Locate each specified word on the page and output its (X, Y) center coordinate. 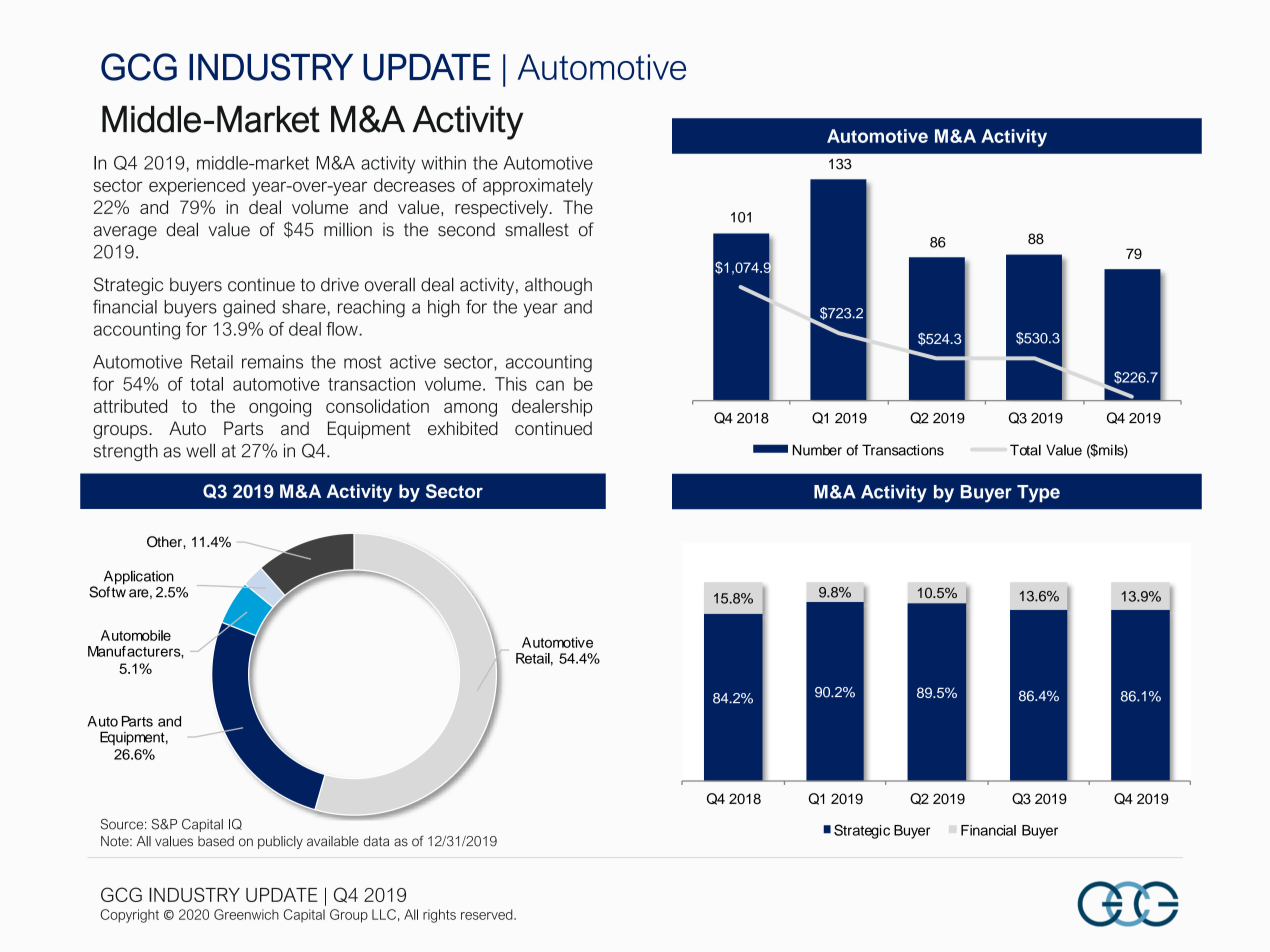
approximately (538, 187)
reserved (488, 914)
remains (272, 362)
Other (165, 542)
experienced (197, 187)
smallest (537, 229)
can (550, 385)
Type (1038, 494)
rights (439, 916)
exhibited (463, 428)
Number (817, 450)
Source (123, 824)
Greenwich (246, 914)
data (376, 841)
